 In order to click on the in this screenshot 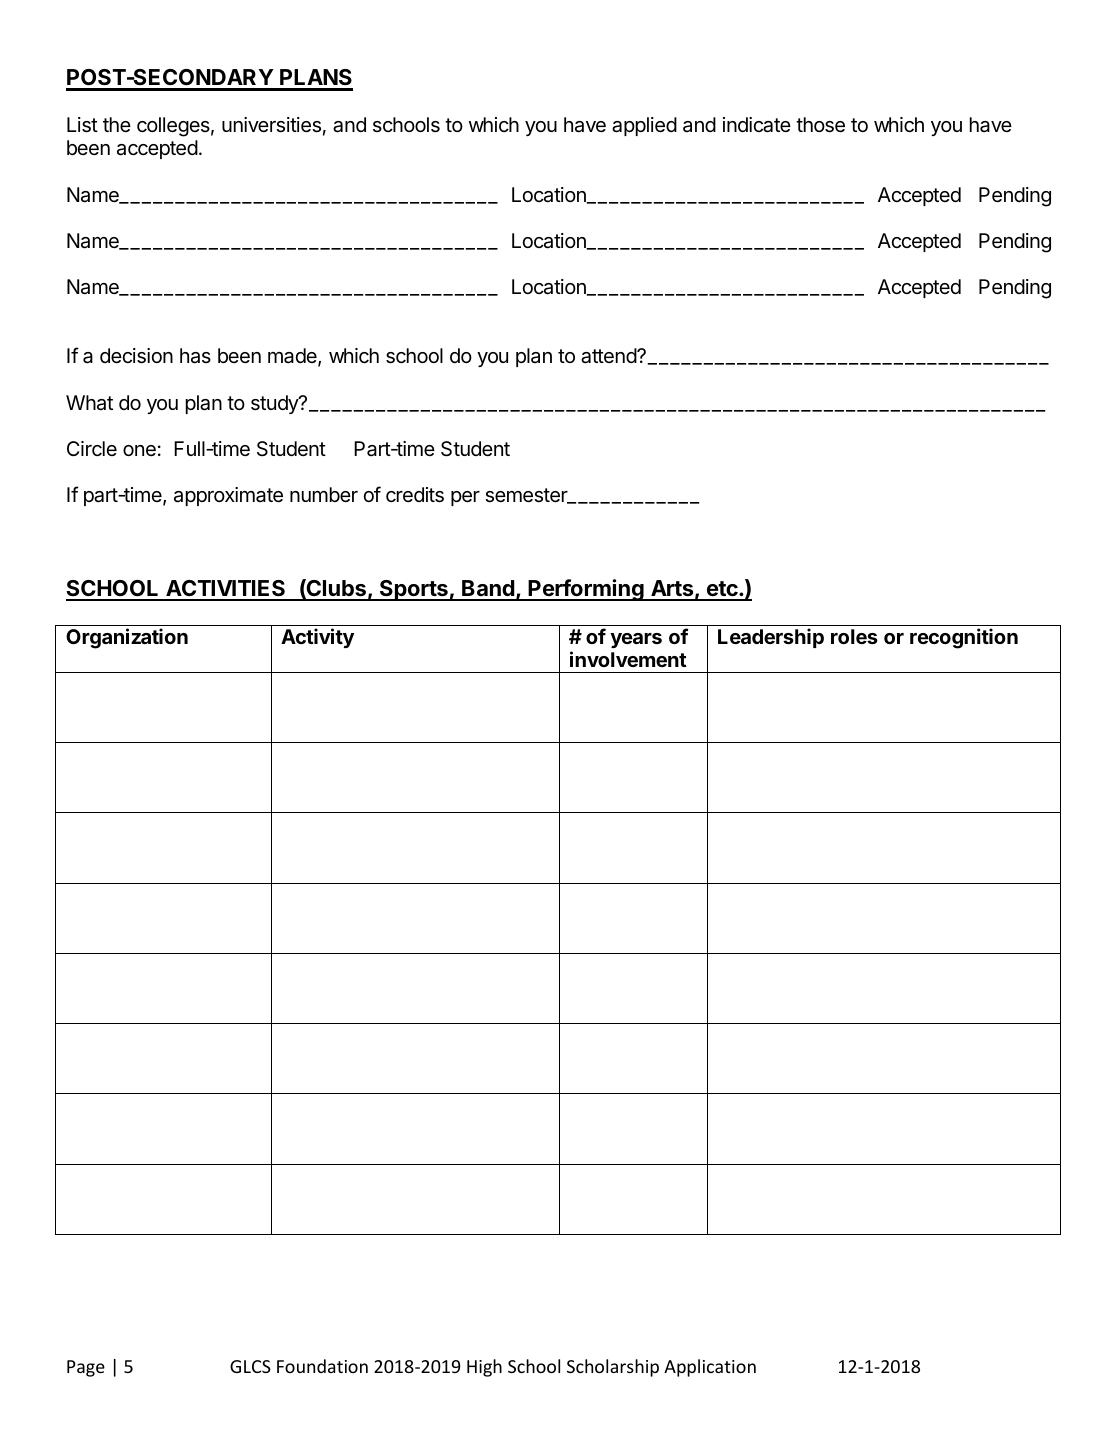, I will do `click(117, 124)`.
